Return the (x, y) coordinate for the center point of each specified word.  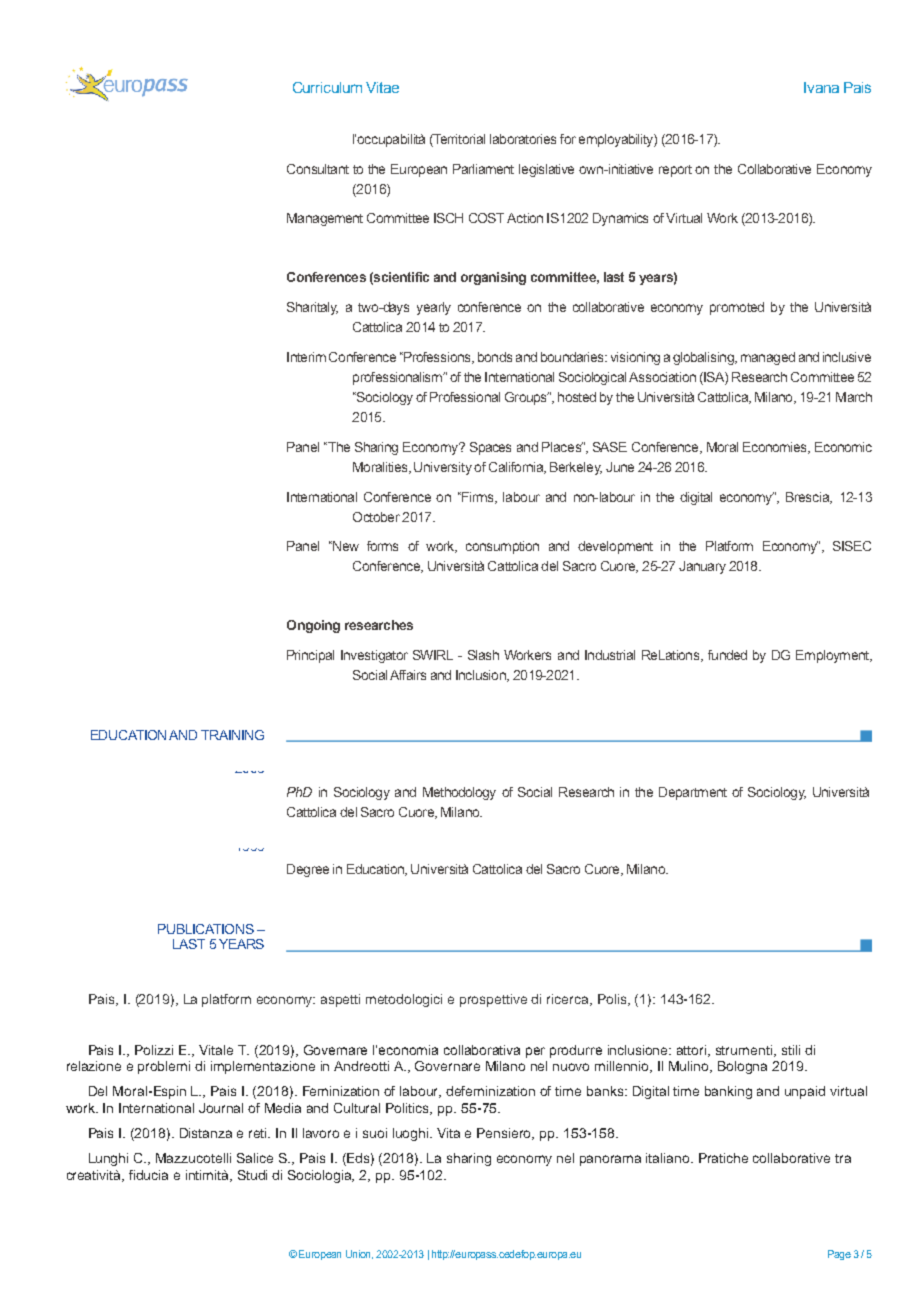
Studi (252, 1175)
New (345, 546)
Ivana (821, 87)
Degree (308, 870)
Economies (776, 448)
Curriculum (327, 87)
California (517, 468)
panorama (610, 1160)
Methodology (459, 793)
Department (693, 793)
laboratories (523, 139)
